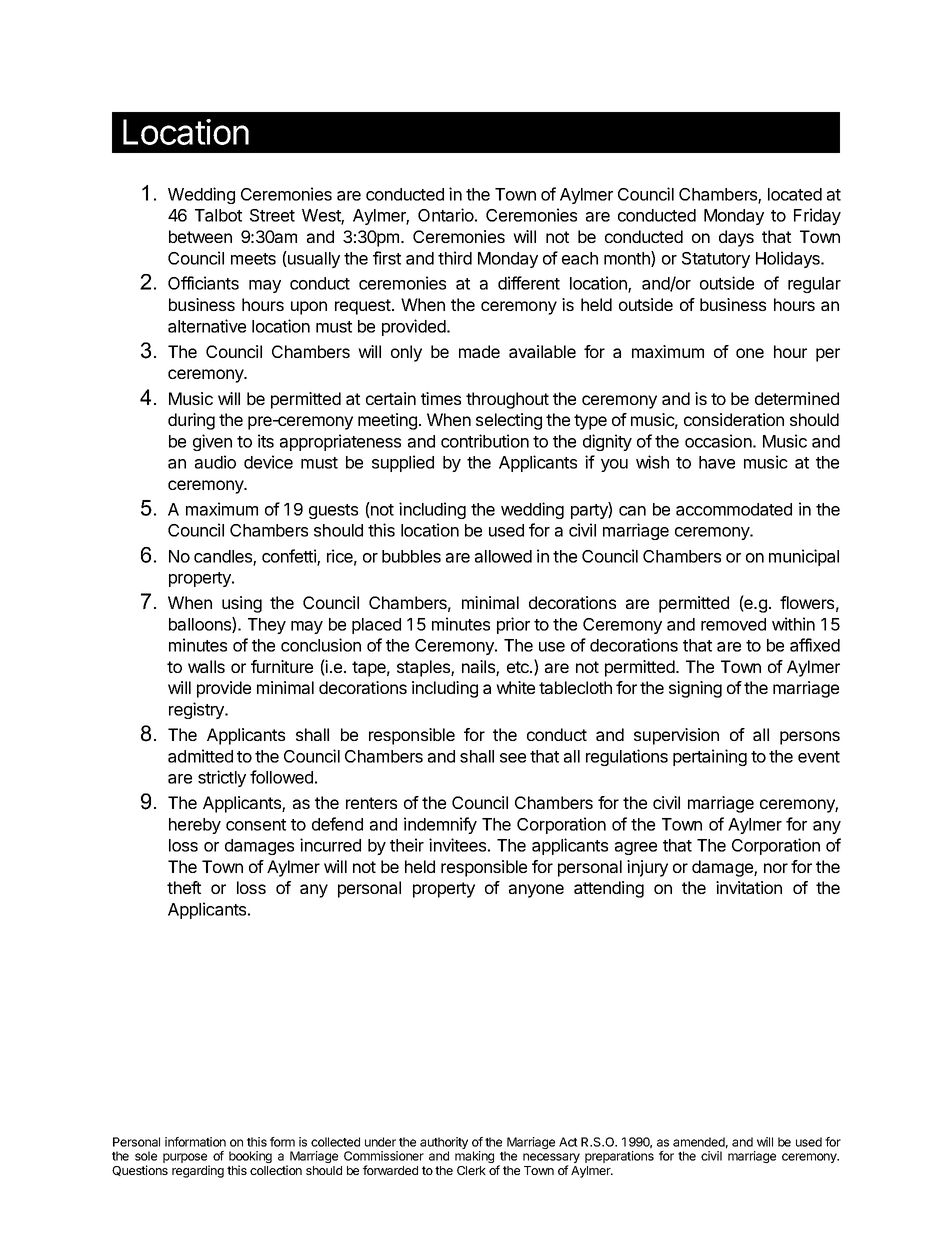 Image resolution: width=952 pixels, height=1233 pixels. Describe the element at coordinates (215, 462) in the image. I see `audio` at that location.
